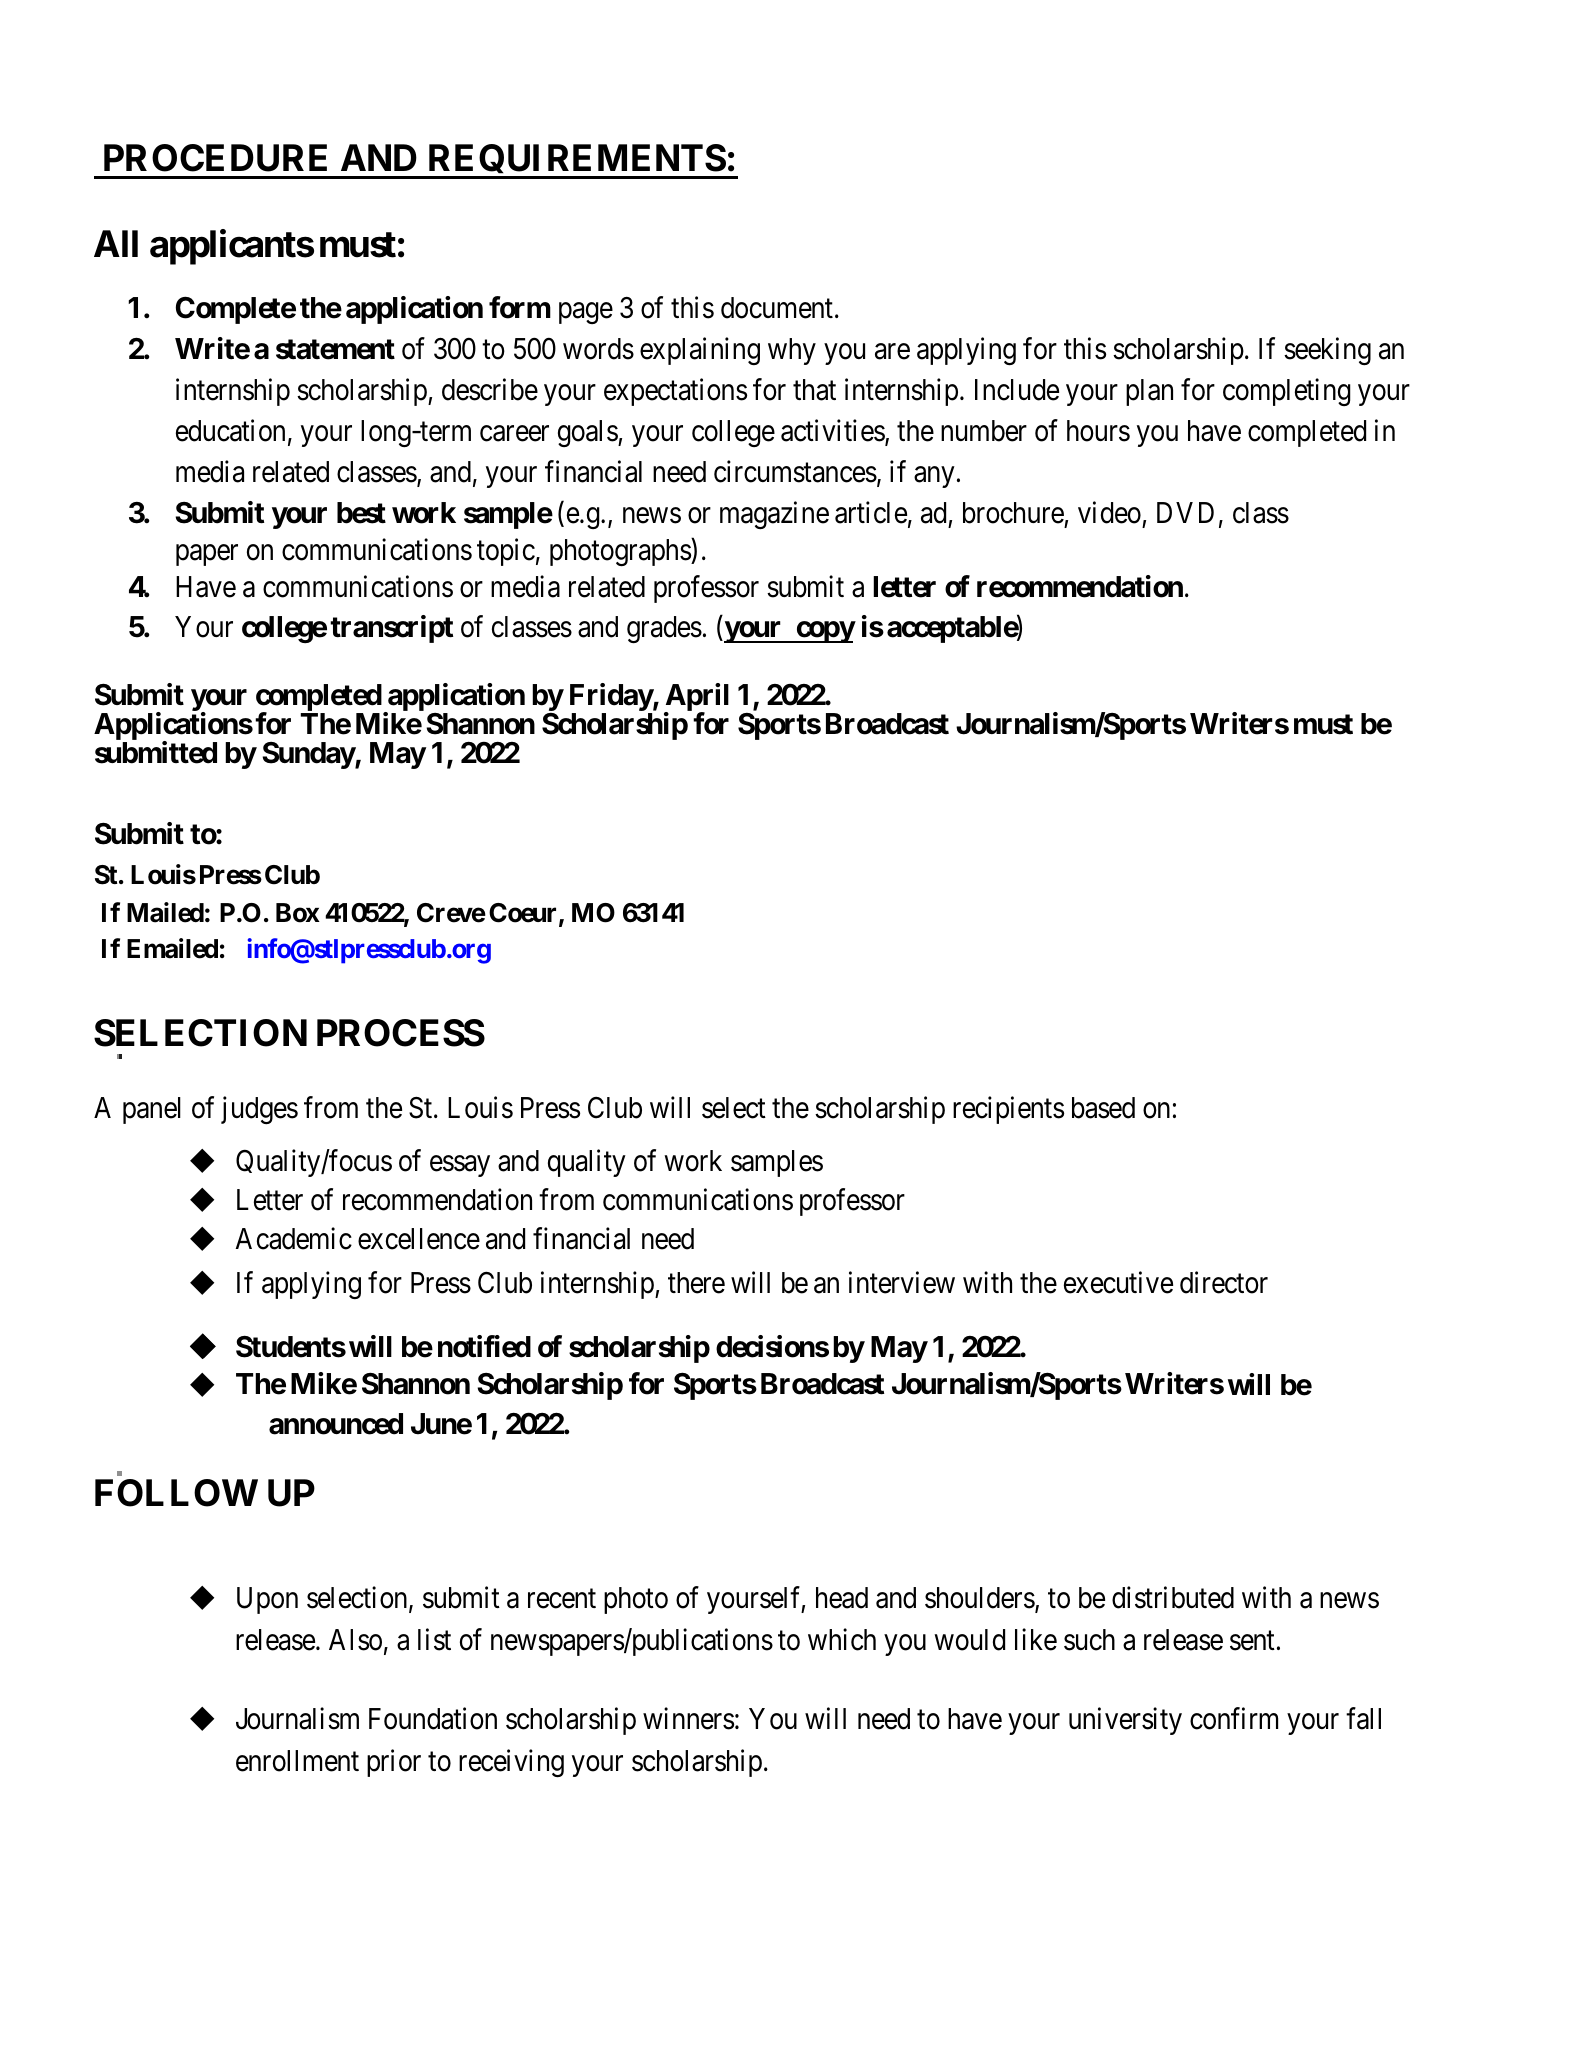  Describe the element at coordinates (215, 158) in the screenshot. I see `PROCEDURE` at that location.
